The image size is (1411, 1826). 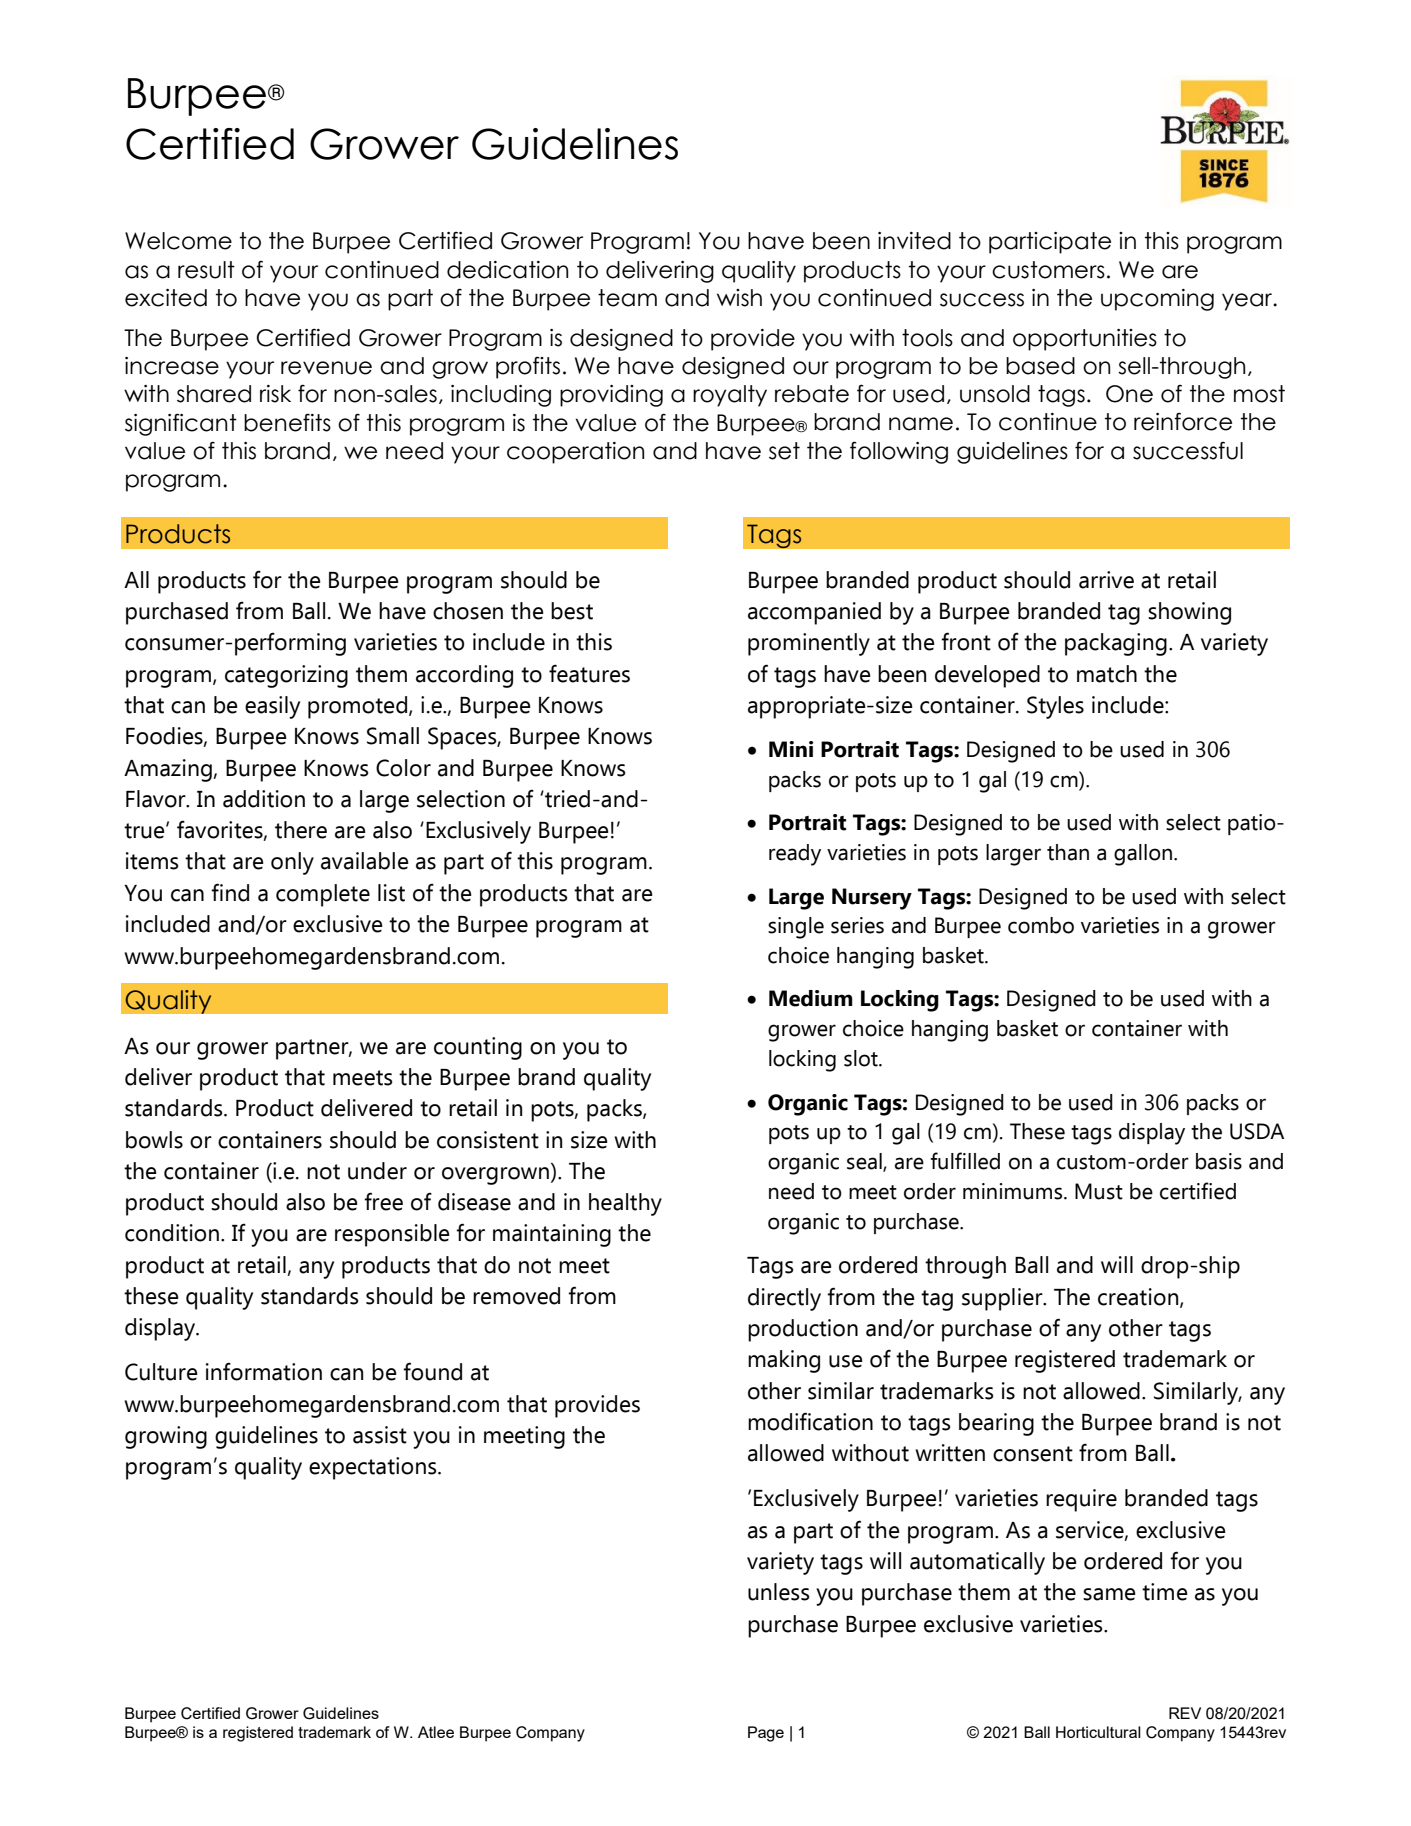 What do you see at coordinates (811, 998) in the screenshot?
I see `Medium` at bounding box center [811, 998].
